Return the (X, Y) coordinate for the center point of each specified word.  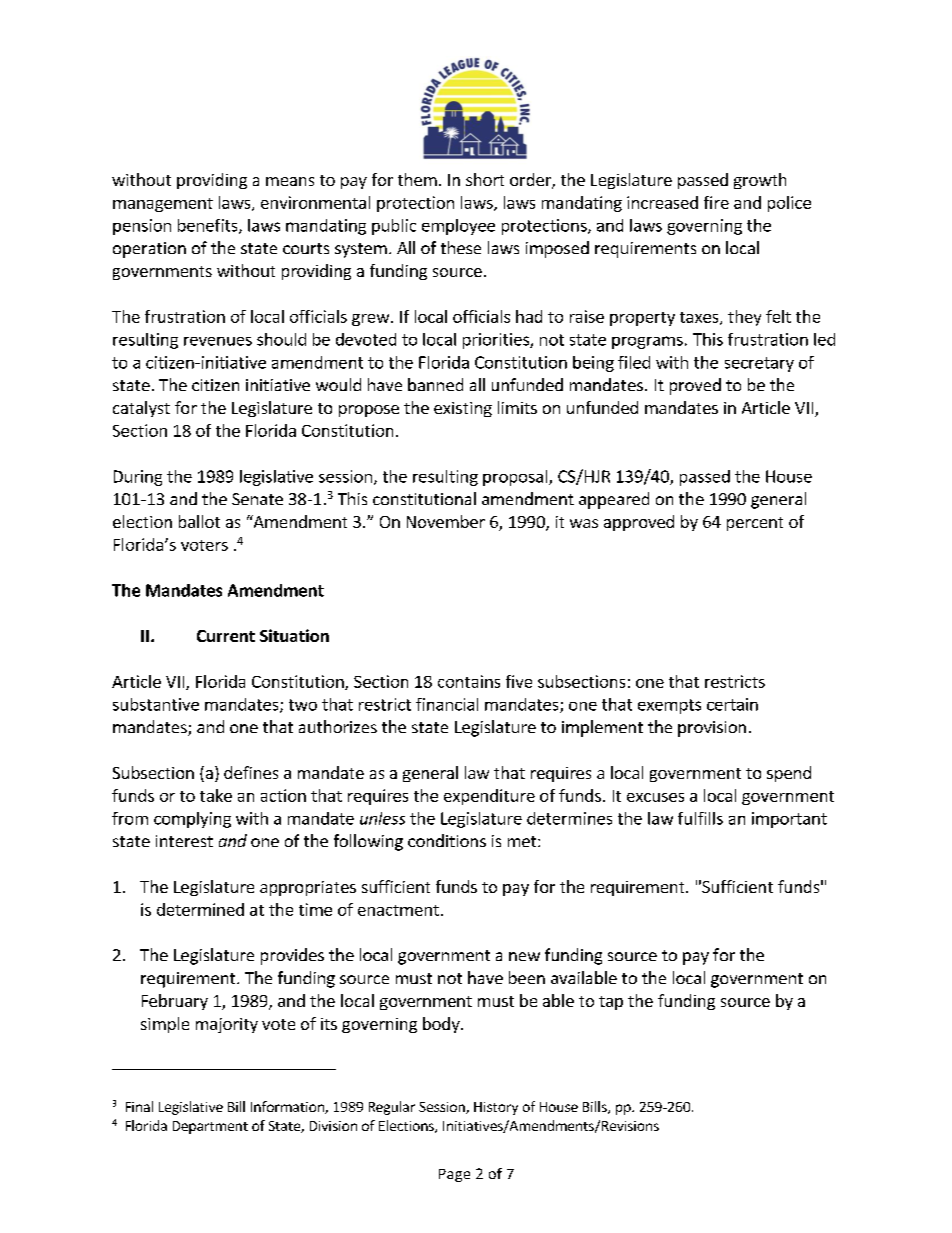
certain (732, 704)
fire (716, 202)
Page (454, 1175)
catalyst (141, 409)
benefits (209, 226)
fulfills (700, 818)
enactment (398, 910)
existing (463, 409)
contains (469, 681)
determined (200, 909)
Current (226, 636)
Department (210, 1127)
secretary (759, 364)
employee (458, 227)
